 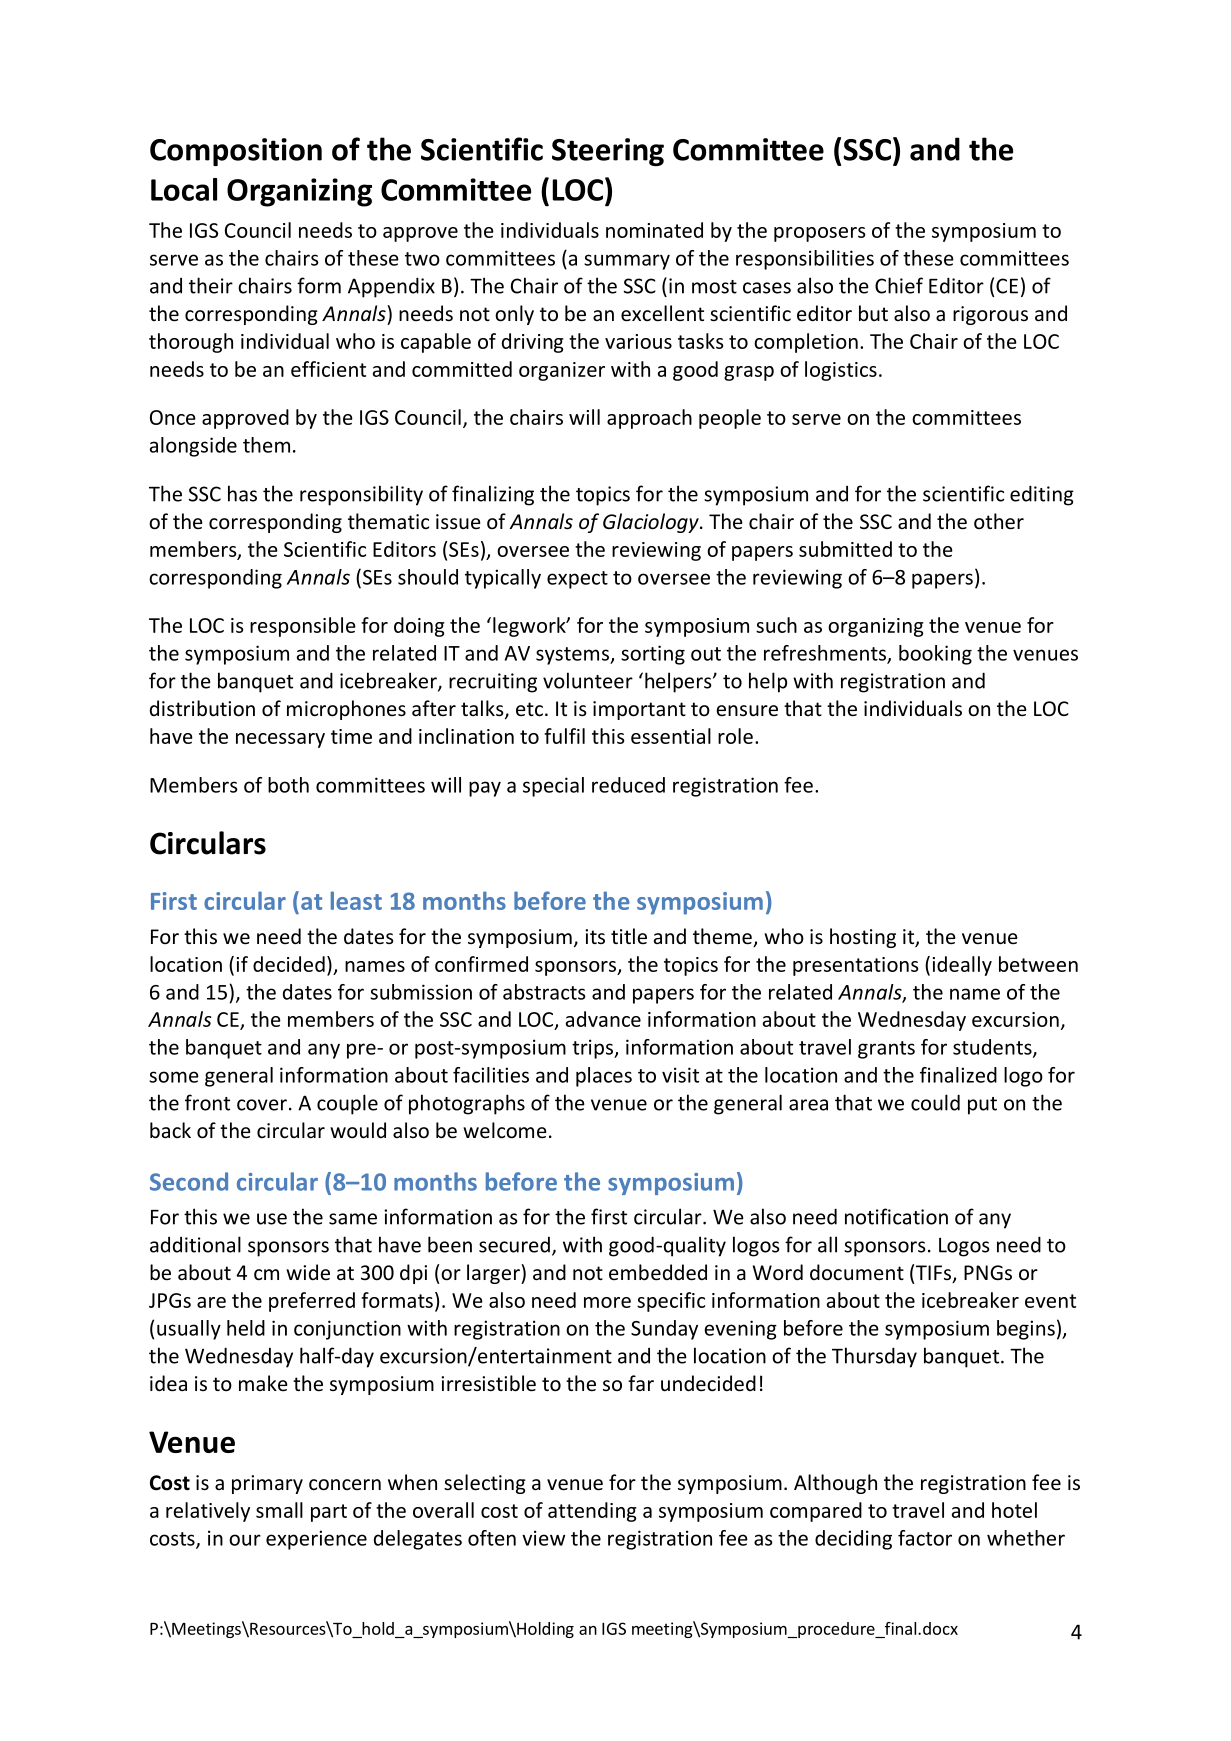 I want to click on cover, so click(x=262, y=1105).
